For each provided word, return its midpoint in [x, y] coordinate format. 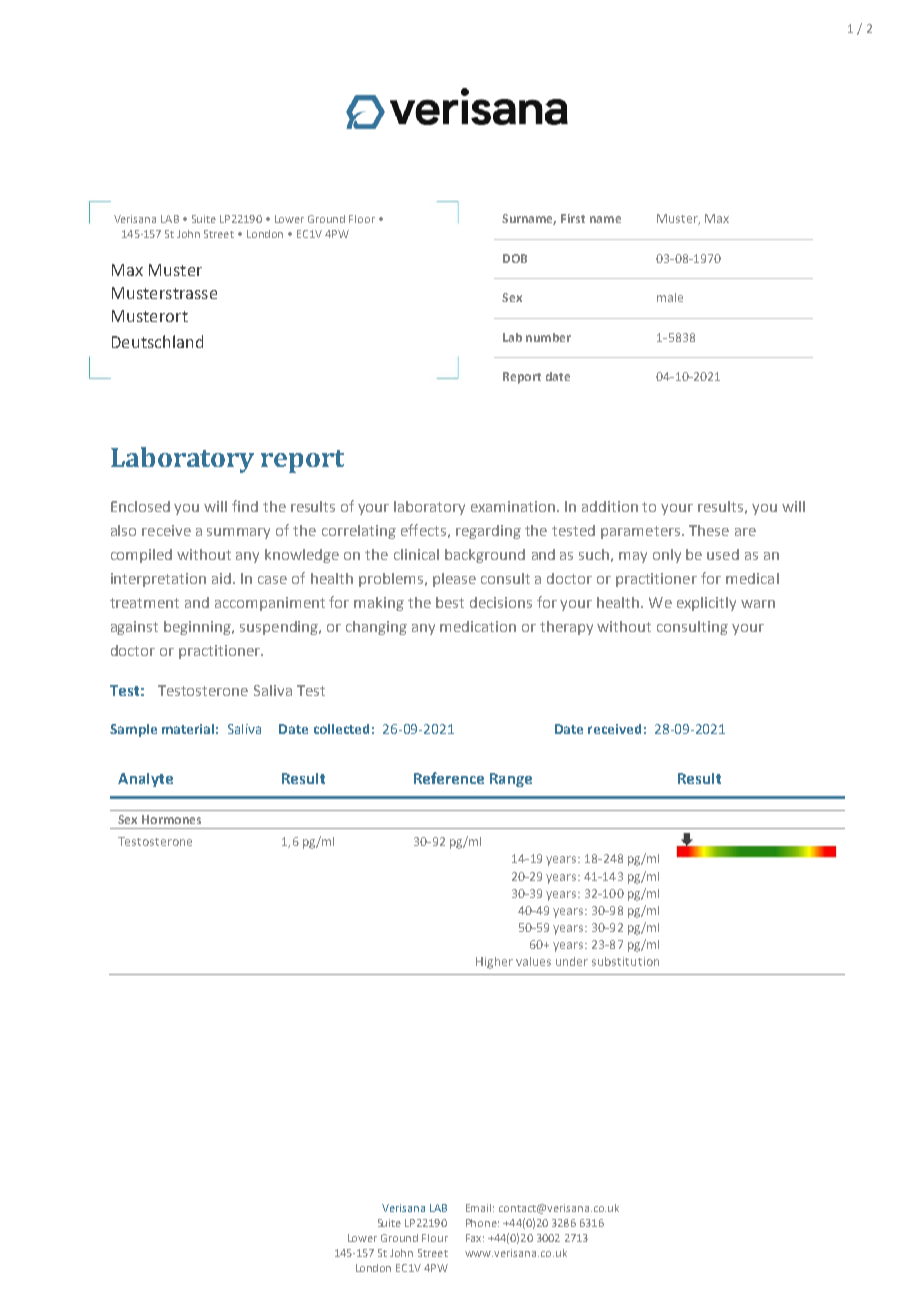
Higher [494, 963]
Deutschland [157, 341]
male [670, 297]
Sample [133, 730]
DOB [515, 258]
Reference [449, 778]
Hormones [171, 819]
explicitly [706, 604]
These [709, 530]
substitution [625, 961]
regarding [488, 532]
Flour [435, 1238]
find [245, 506]
